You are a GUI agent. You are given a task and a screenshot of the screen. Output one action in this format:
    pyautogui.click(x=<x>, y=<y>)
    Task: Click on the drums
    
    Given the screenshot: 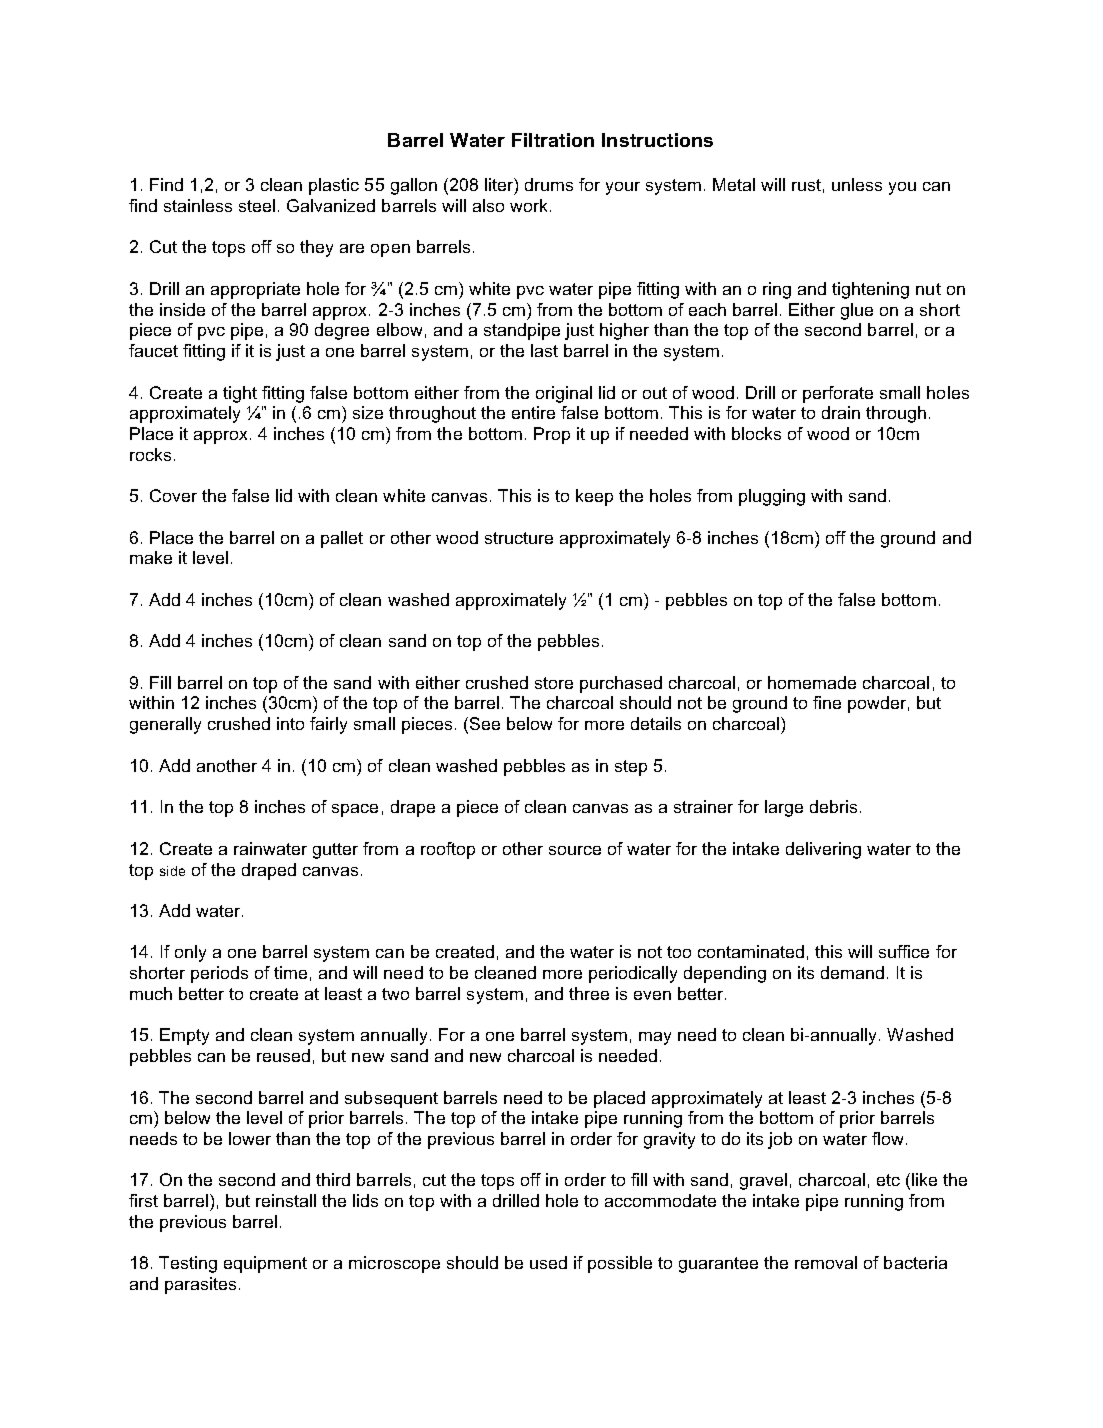 What is the action you would take?
    pyautogui.click(x=549, y=184)
